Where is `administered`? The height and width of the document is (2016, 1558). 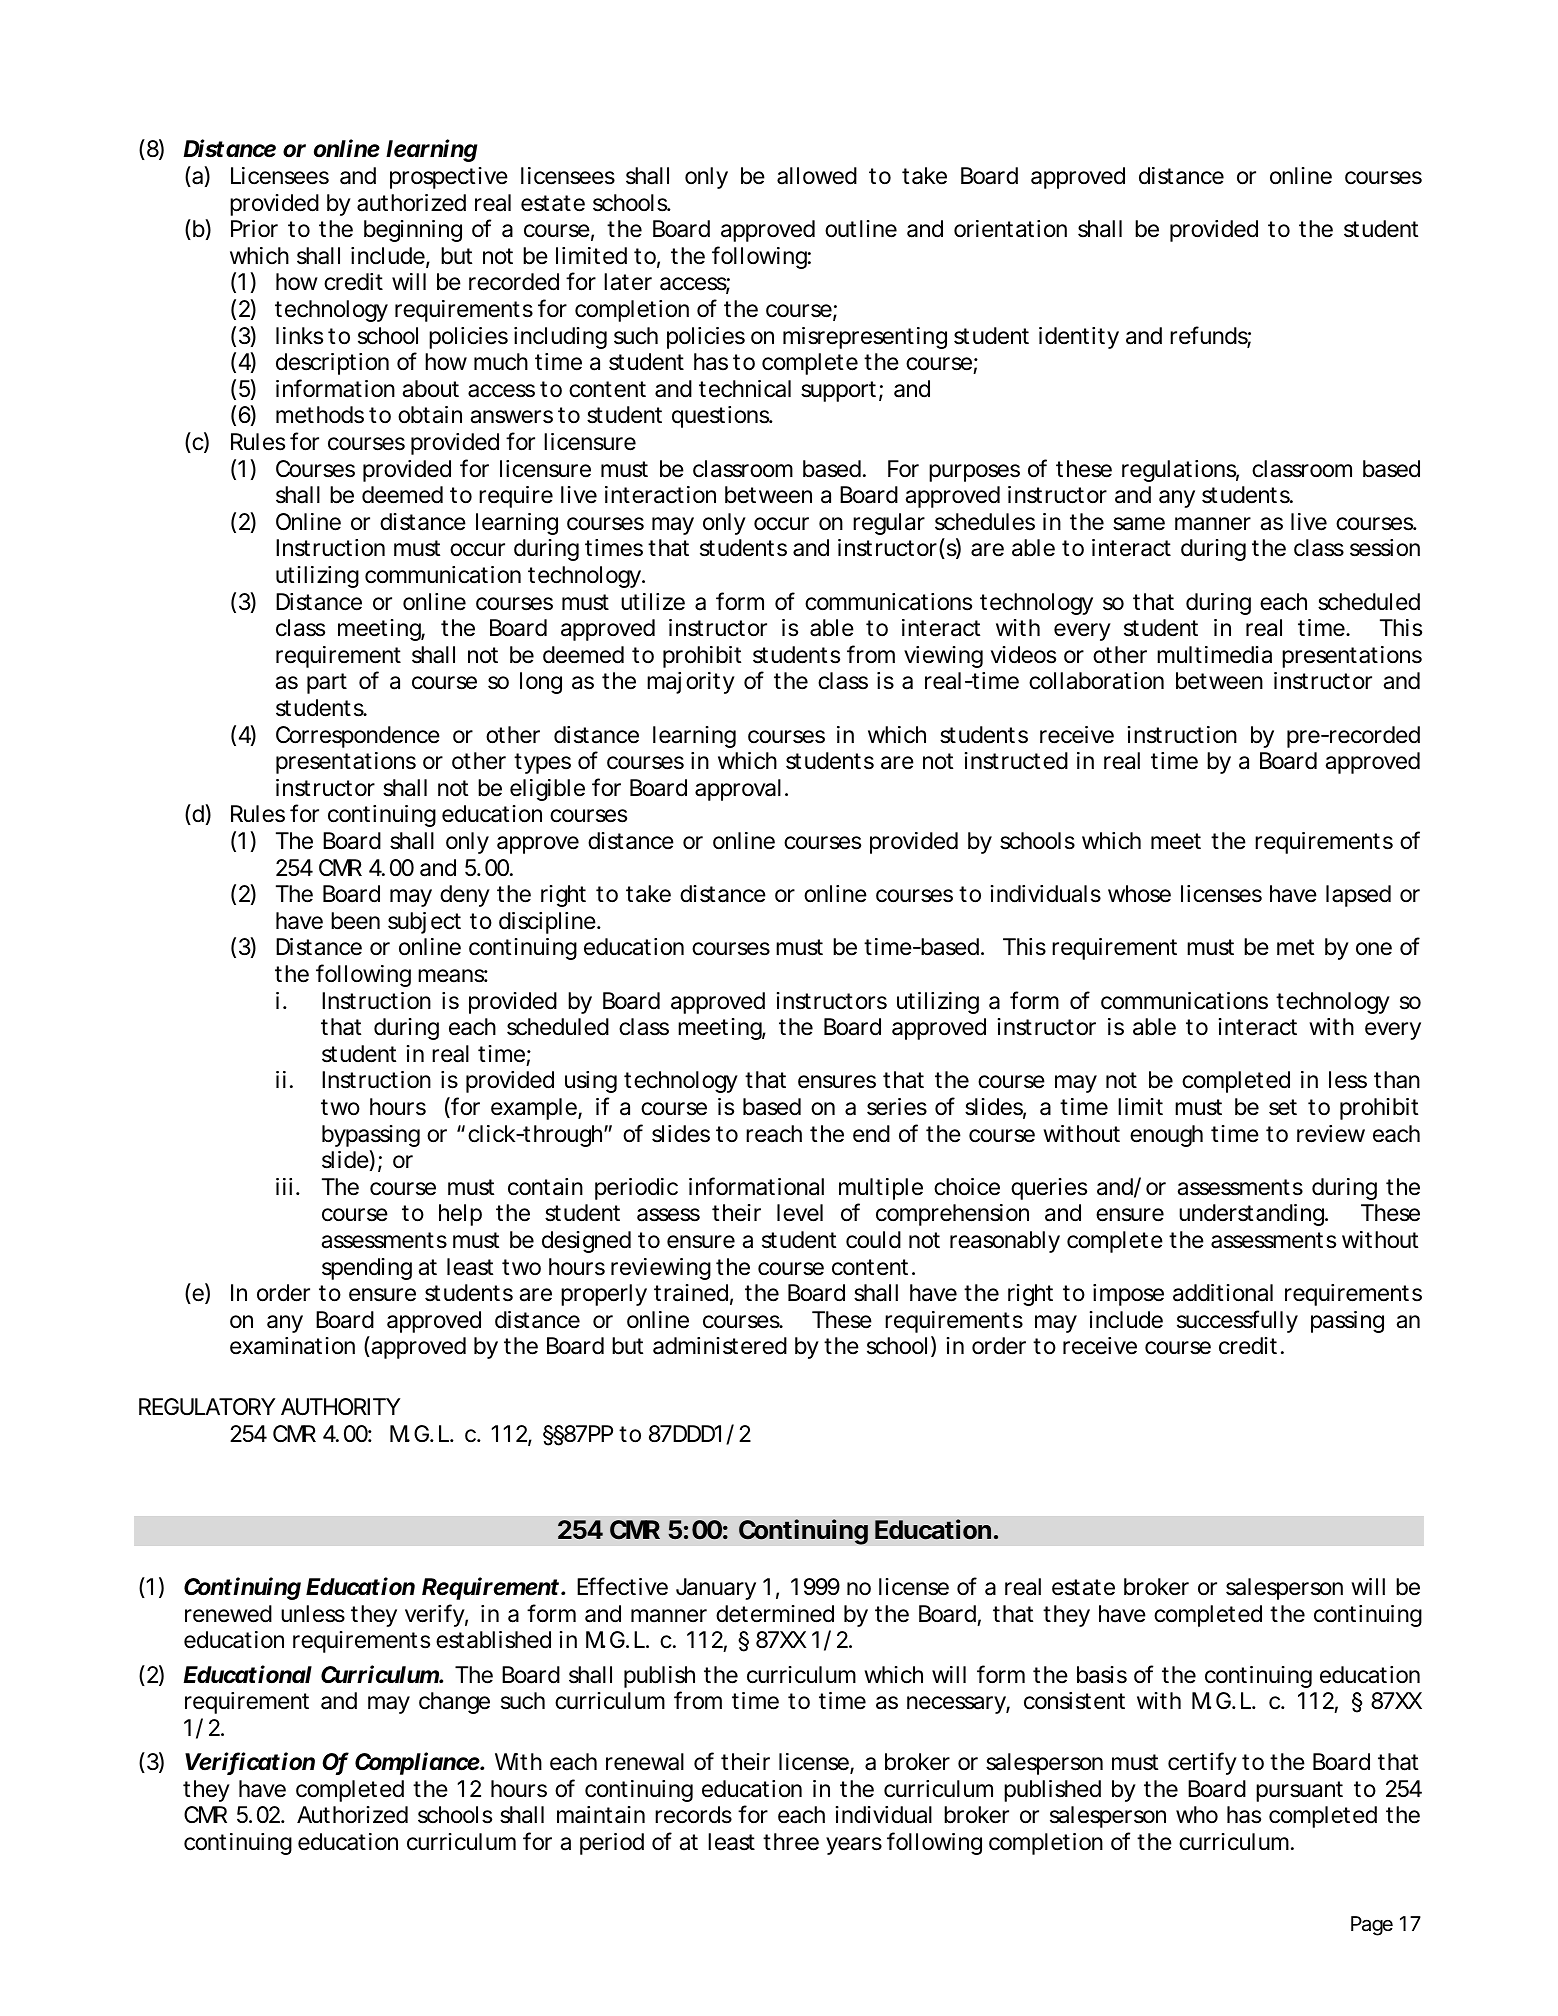 administered is located at coordinates (720, 1346).
